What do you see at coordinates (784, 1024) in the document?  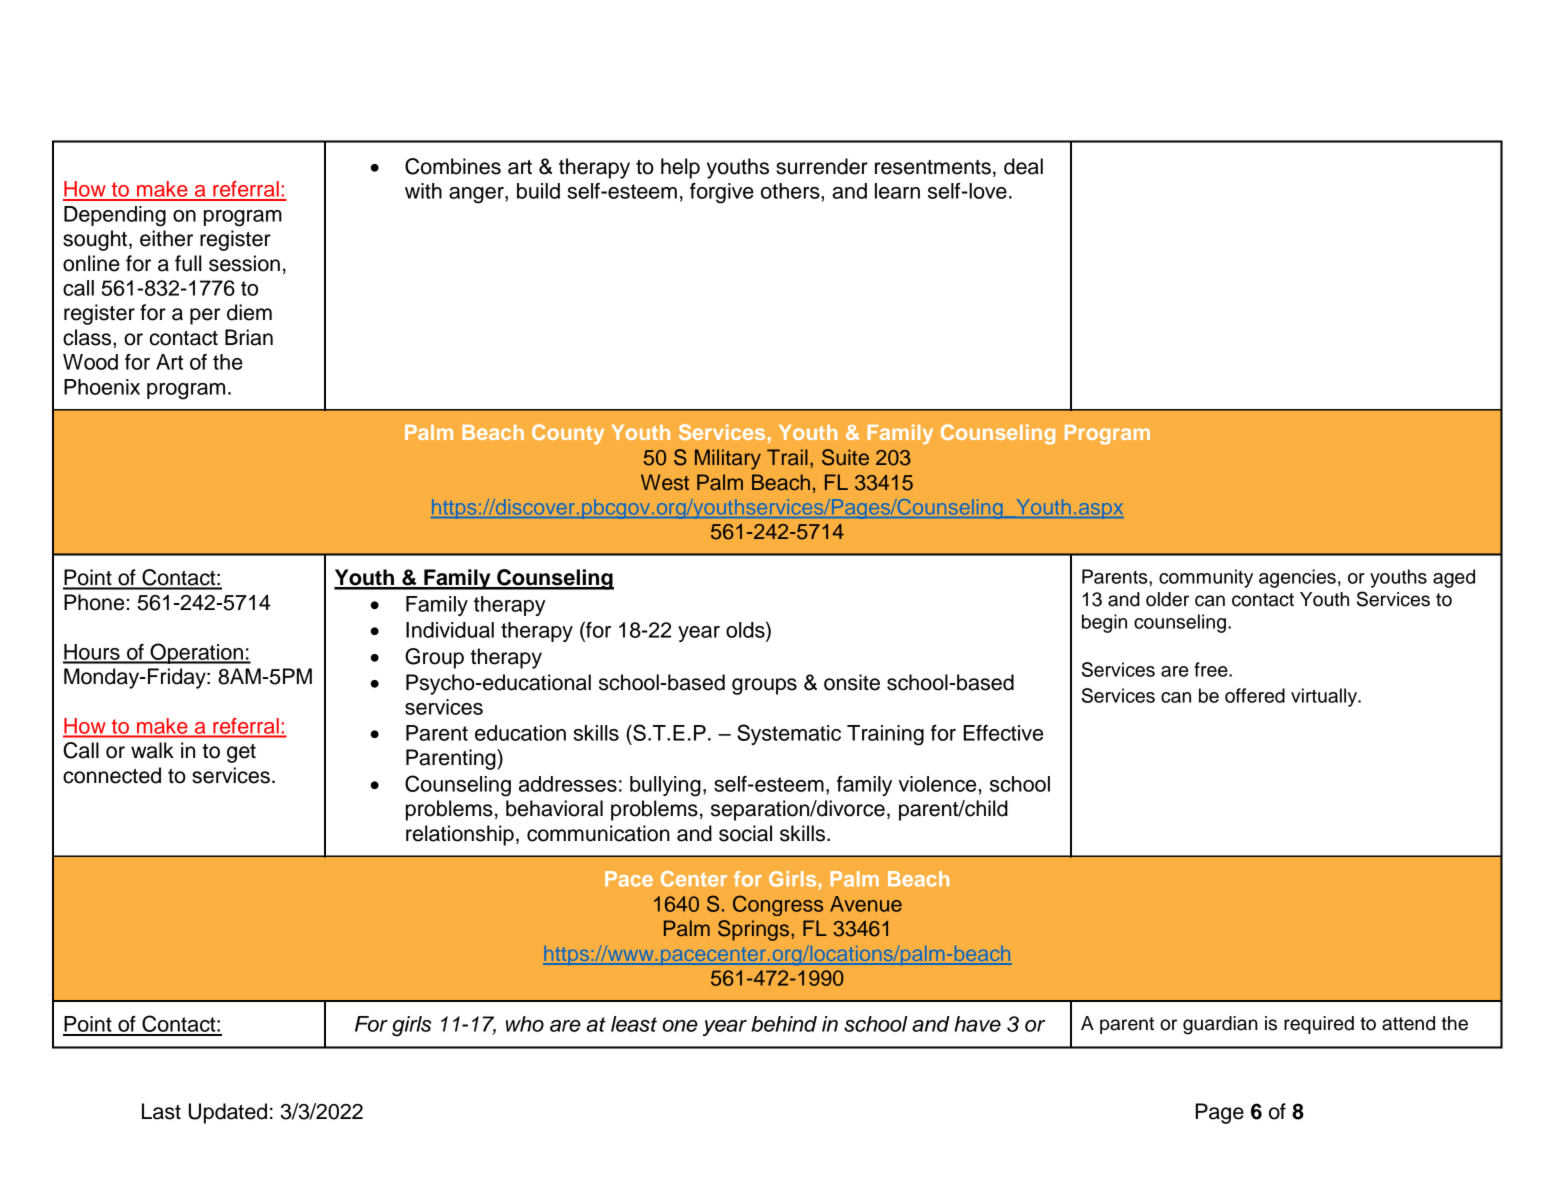 I see `behind` at bounding box center [784, 1024].
